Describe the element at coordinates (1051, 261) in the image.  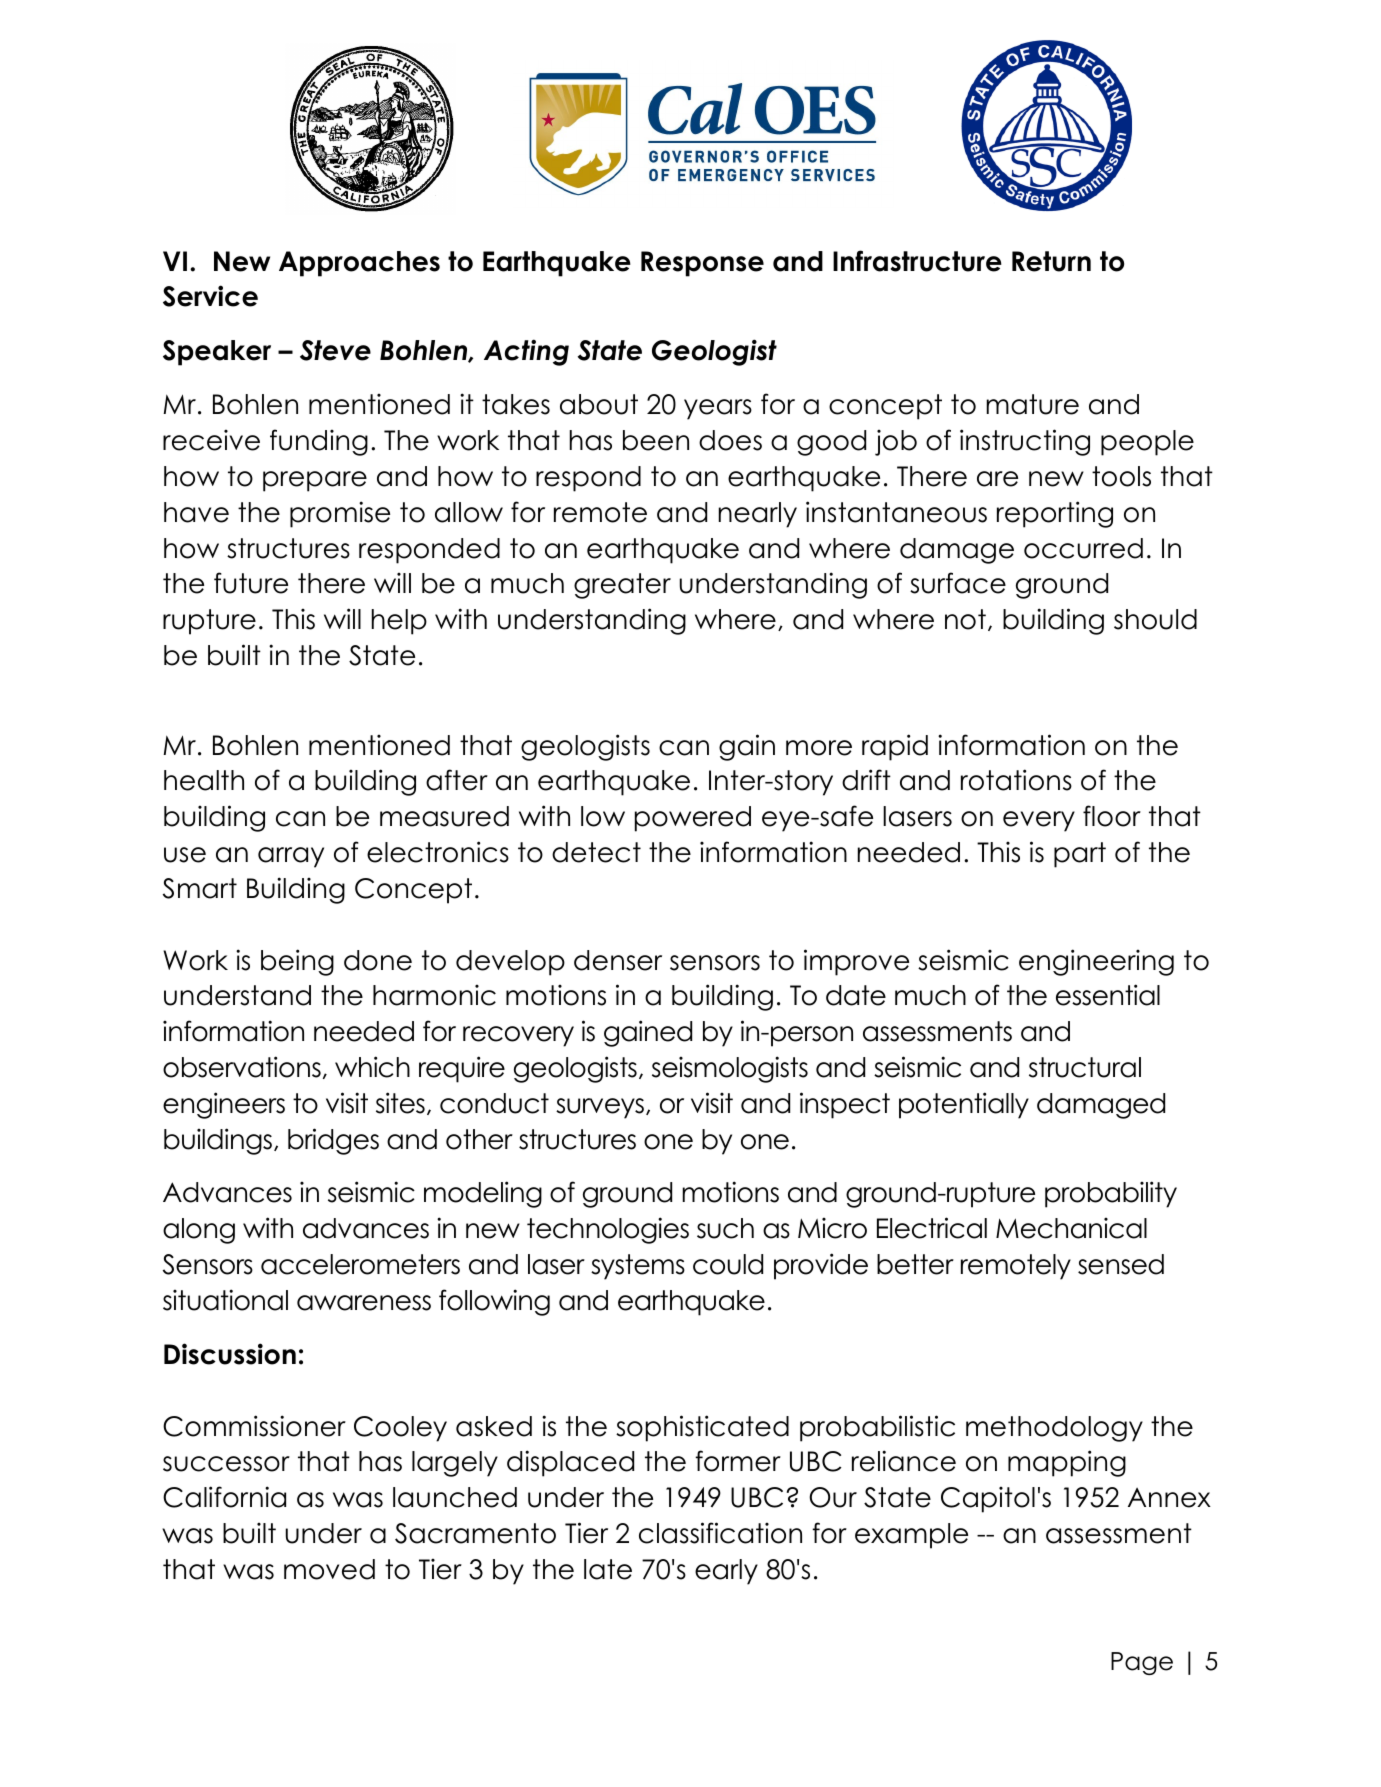
I see `Return` at that location.
